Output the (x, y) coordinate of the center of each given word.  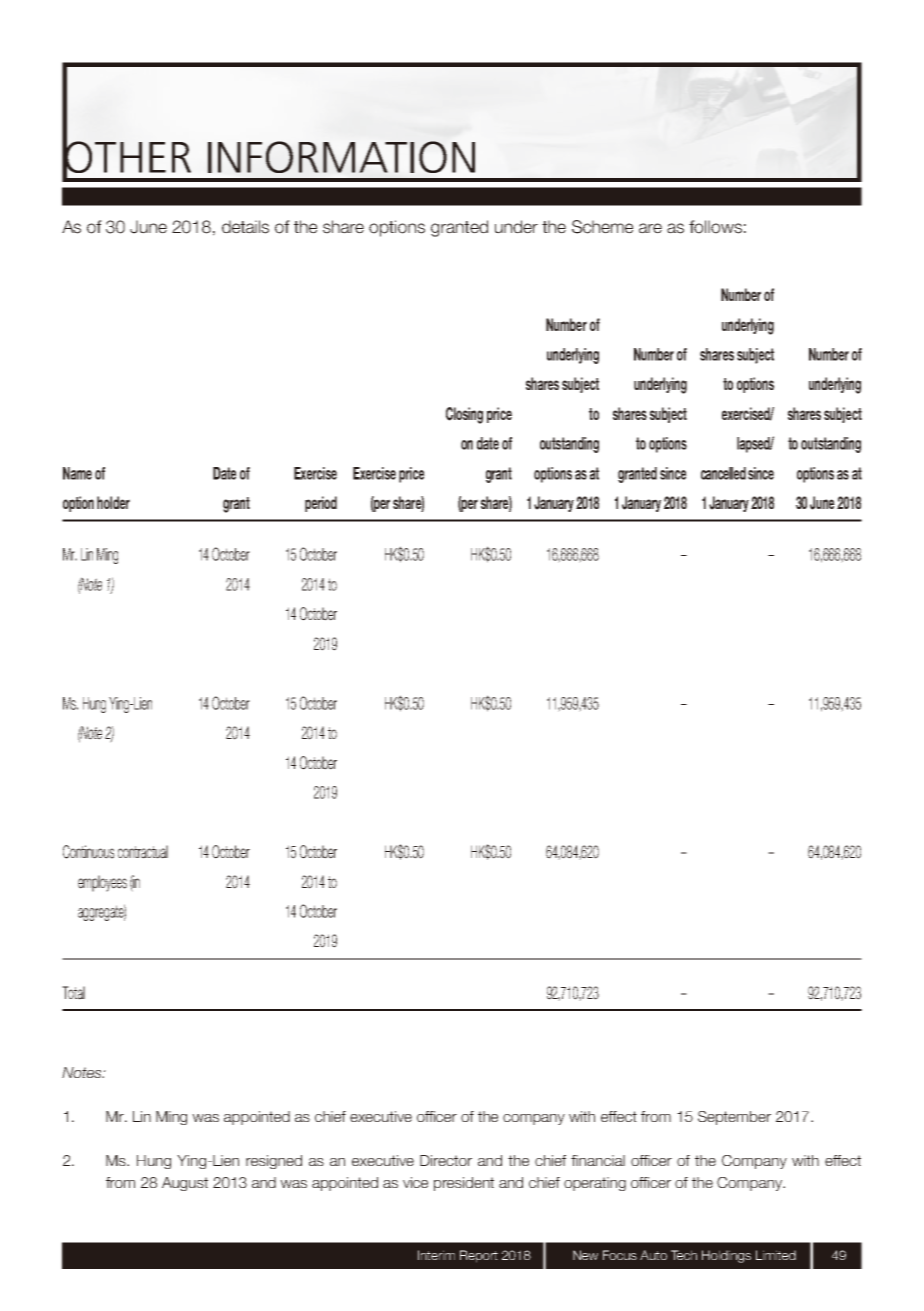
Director (446, 1160)
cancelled (723, 473)
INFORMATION (341, 157)
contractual (143, 852)
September (734, 1118)
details (245, 227)
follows (715, 227)
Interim (436, 1255)
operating (595, 1184)
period (321, 504)
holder (113, 502)
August (185, 1184)
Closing (464, 415)
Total (73, 993)
